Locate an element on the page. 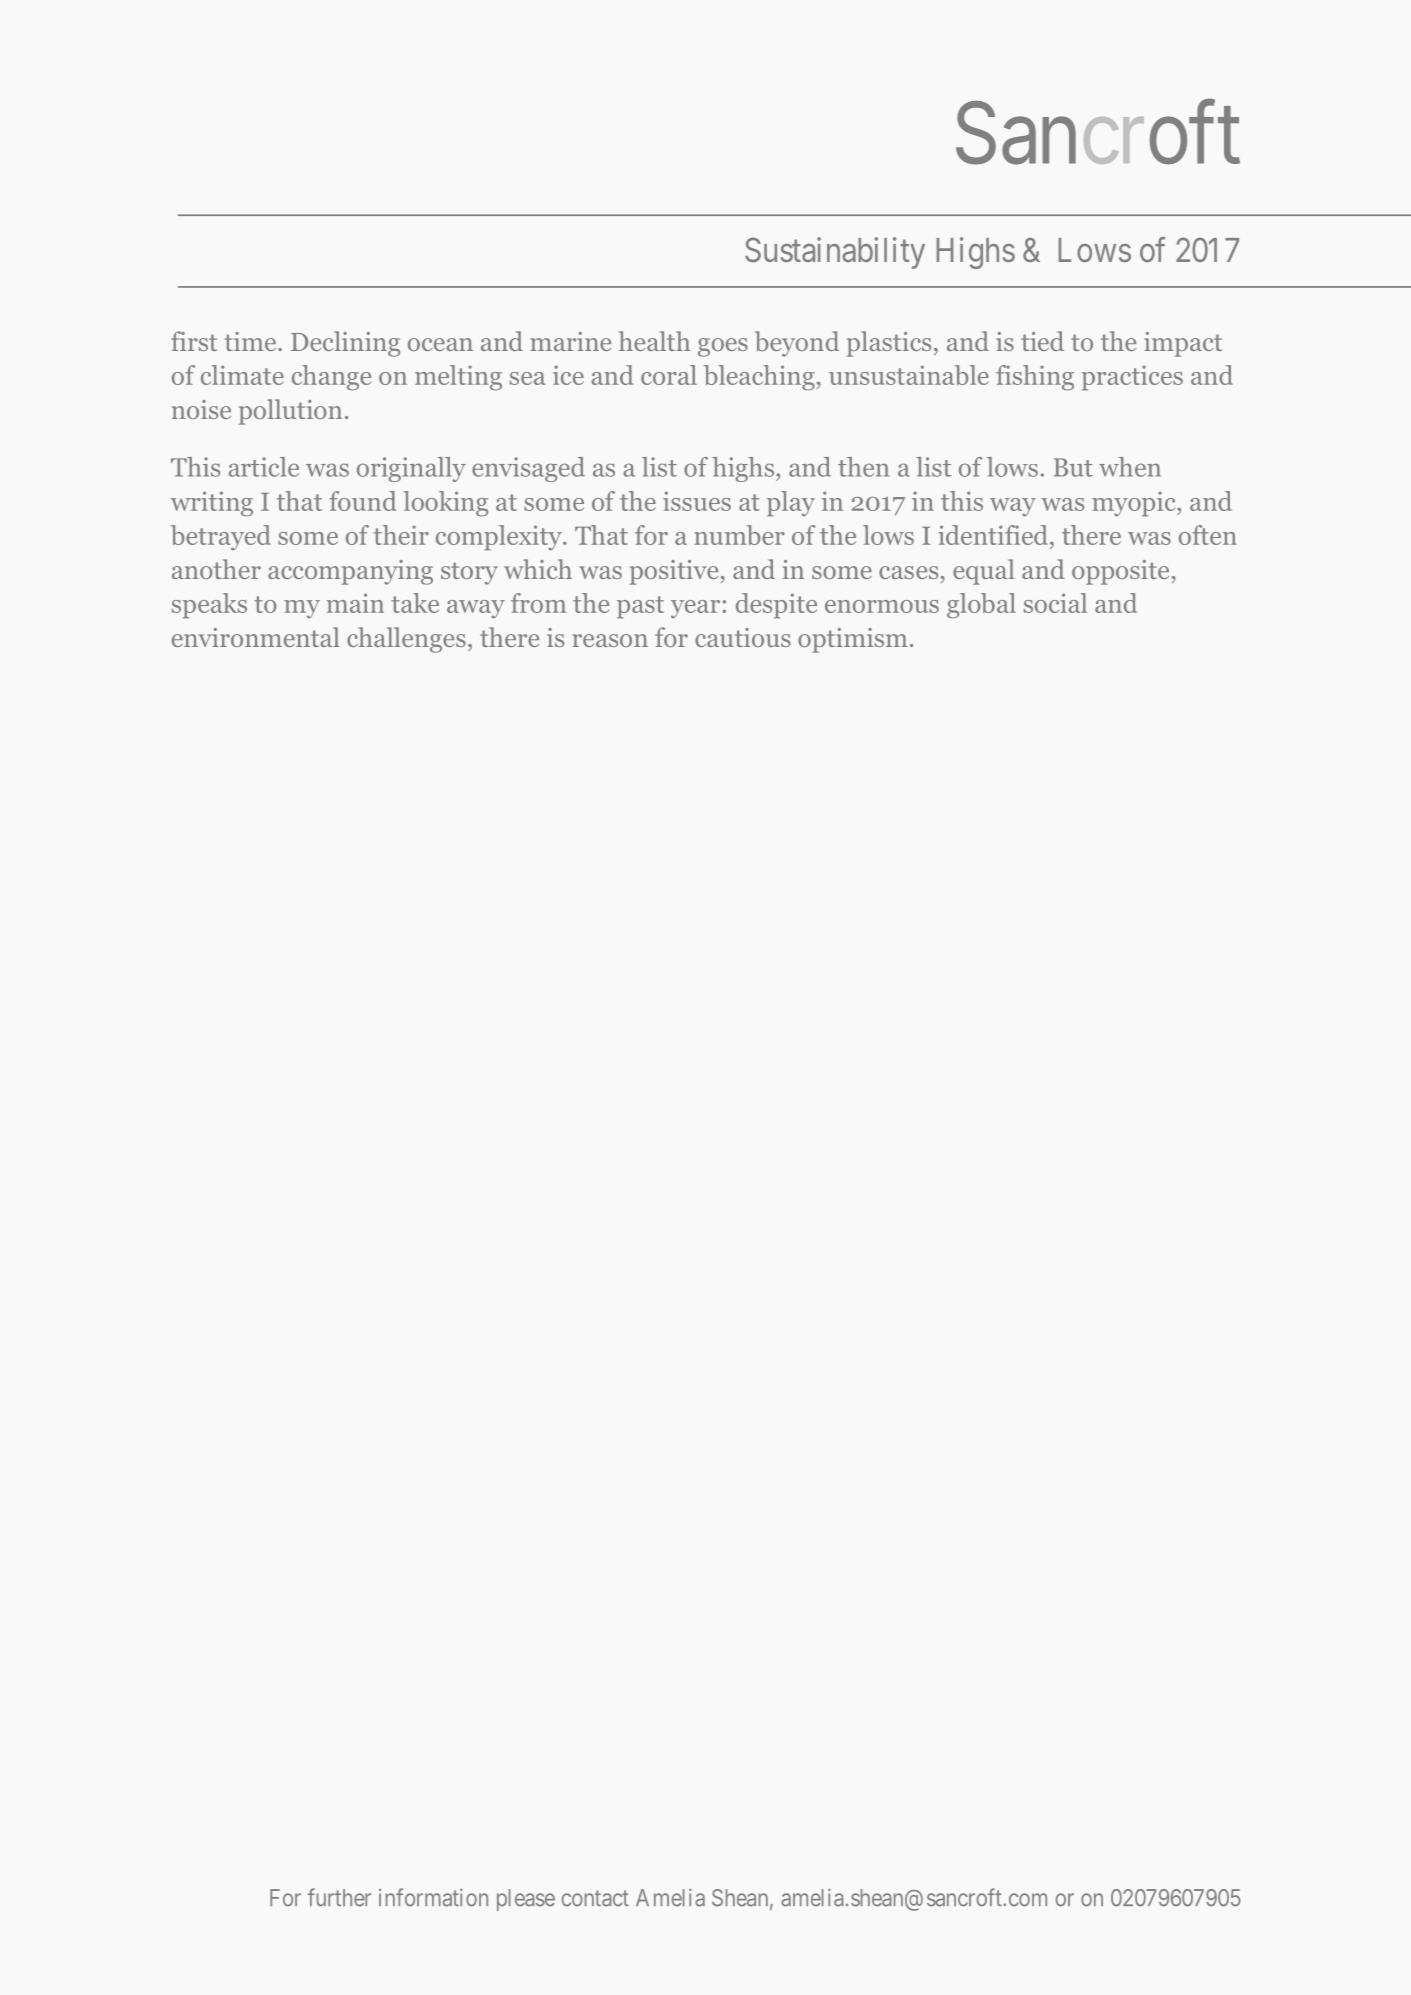  goes is located at coordinates (723, 347).
